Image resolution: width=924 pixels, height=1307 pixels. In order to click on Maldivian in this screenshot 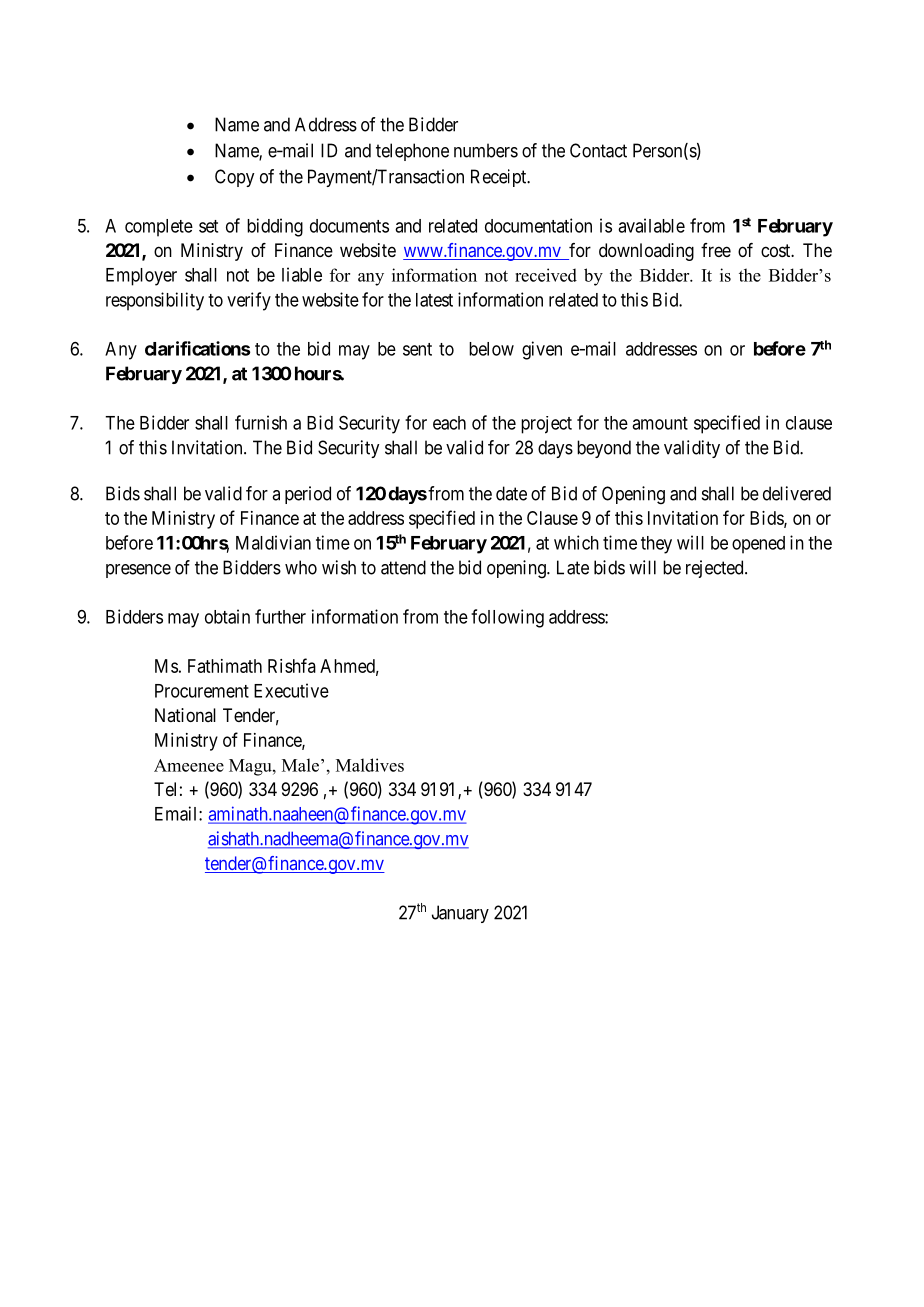, I will do `click(273, 542)`.
